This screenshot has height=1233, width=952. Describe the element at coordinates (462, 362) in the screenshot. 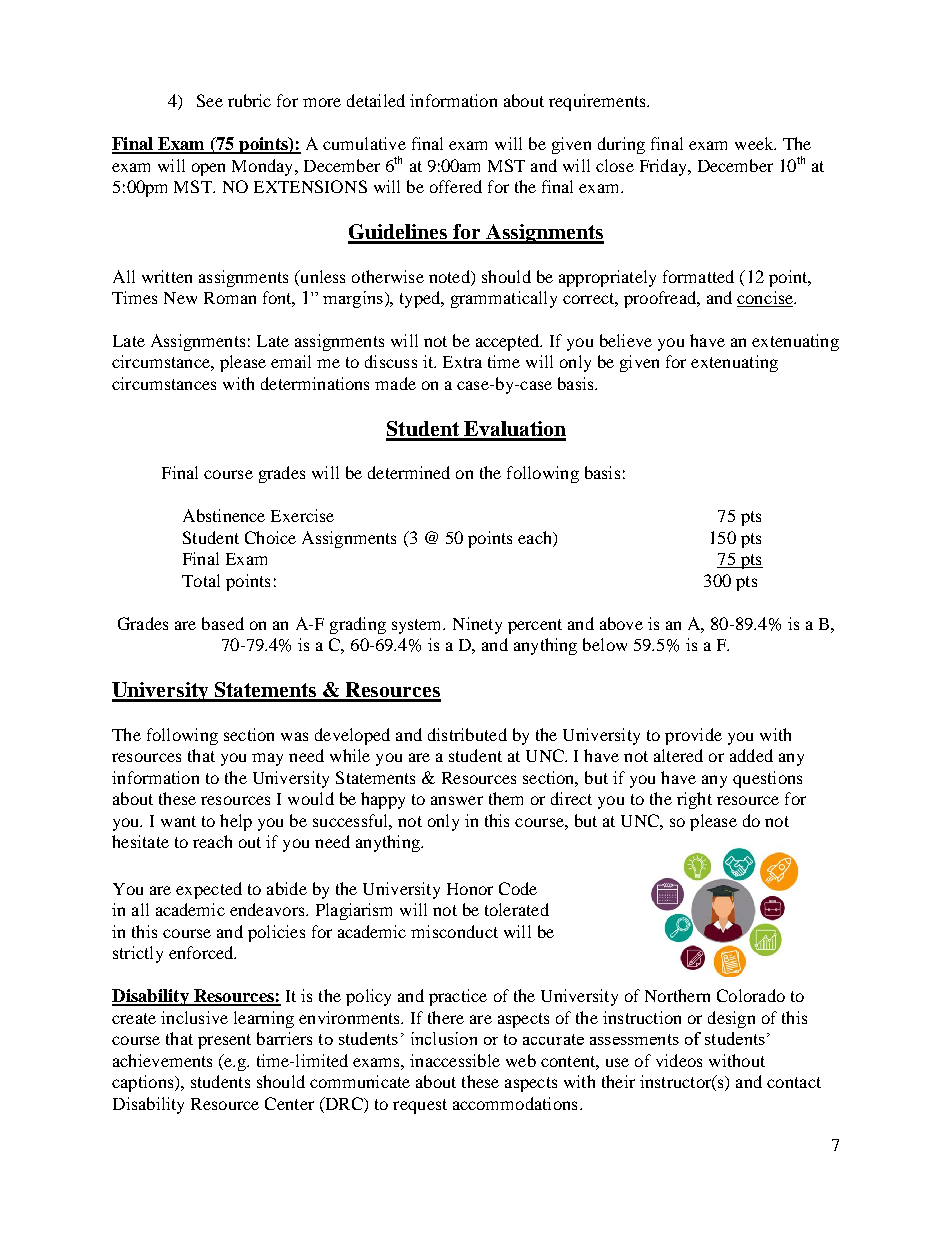

I see `Extra` at that location.
